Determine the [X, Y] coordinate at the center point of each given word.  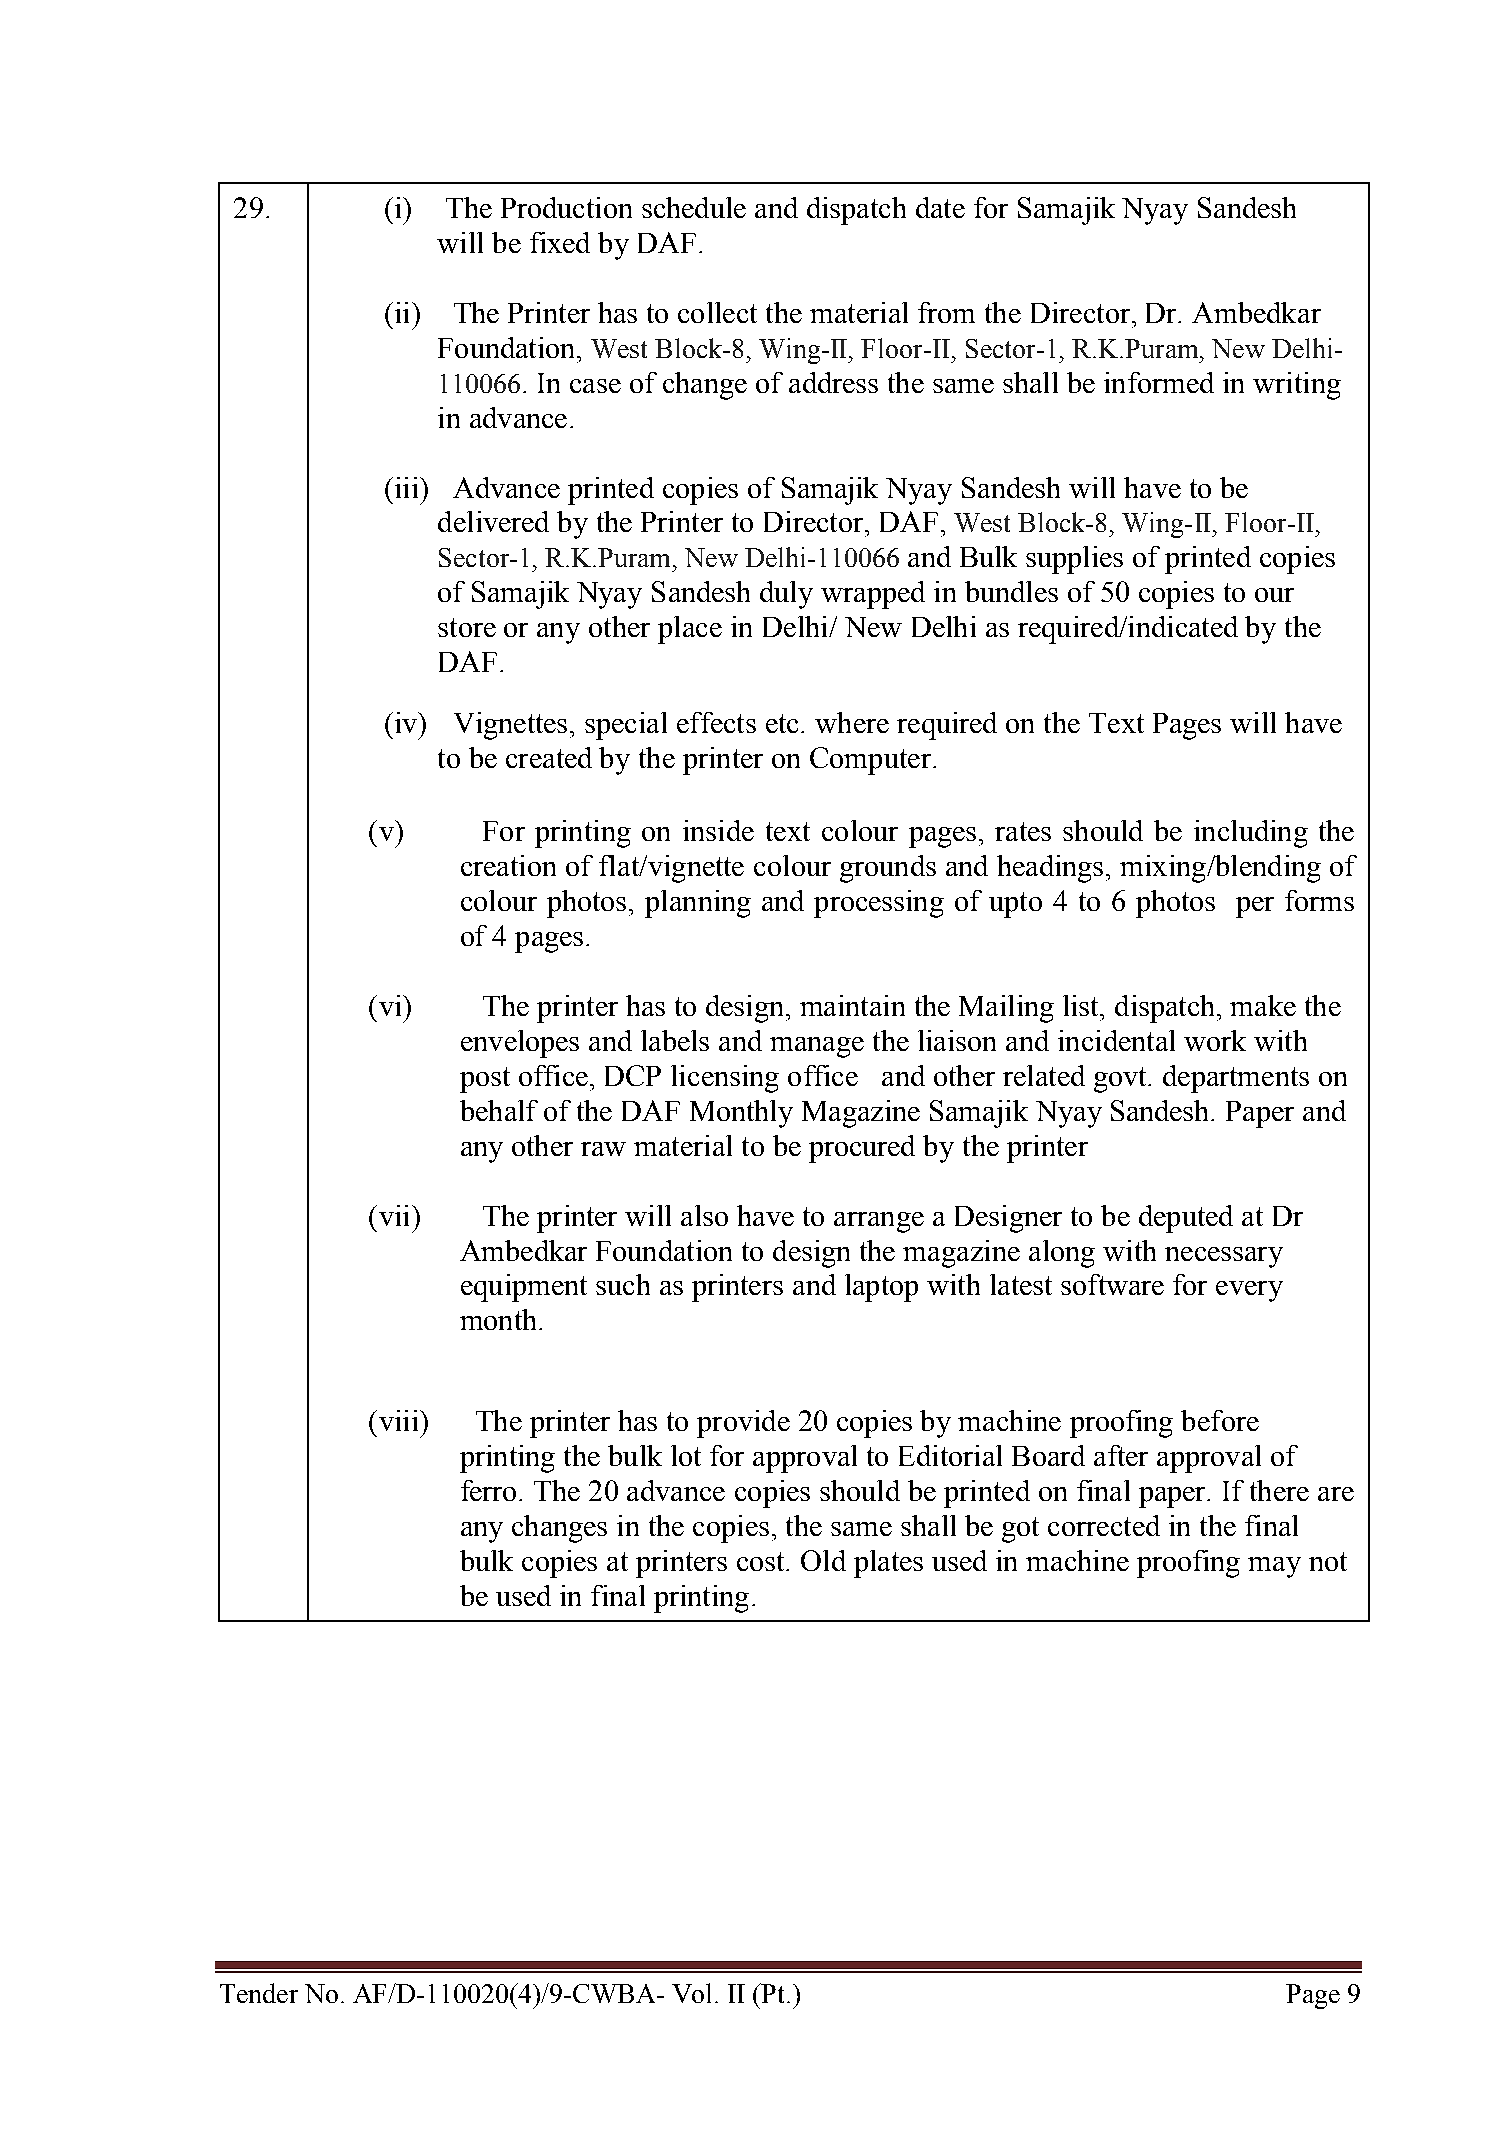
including [1251, 834]
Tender [259, 1993]
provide [743, 1424]
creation [508, 865]
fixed [560, 242]
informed [1159, 382]
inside [718, 830]
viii [398, 1420]
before [1220, 1420]
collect [717, 312]
